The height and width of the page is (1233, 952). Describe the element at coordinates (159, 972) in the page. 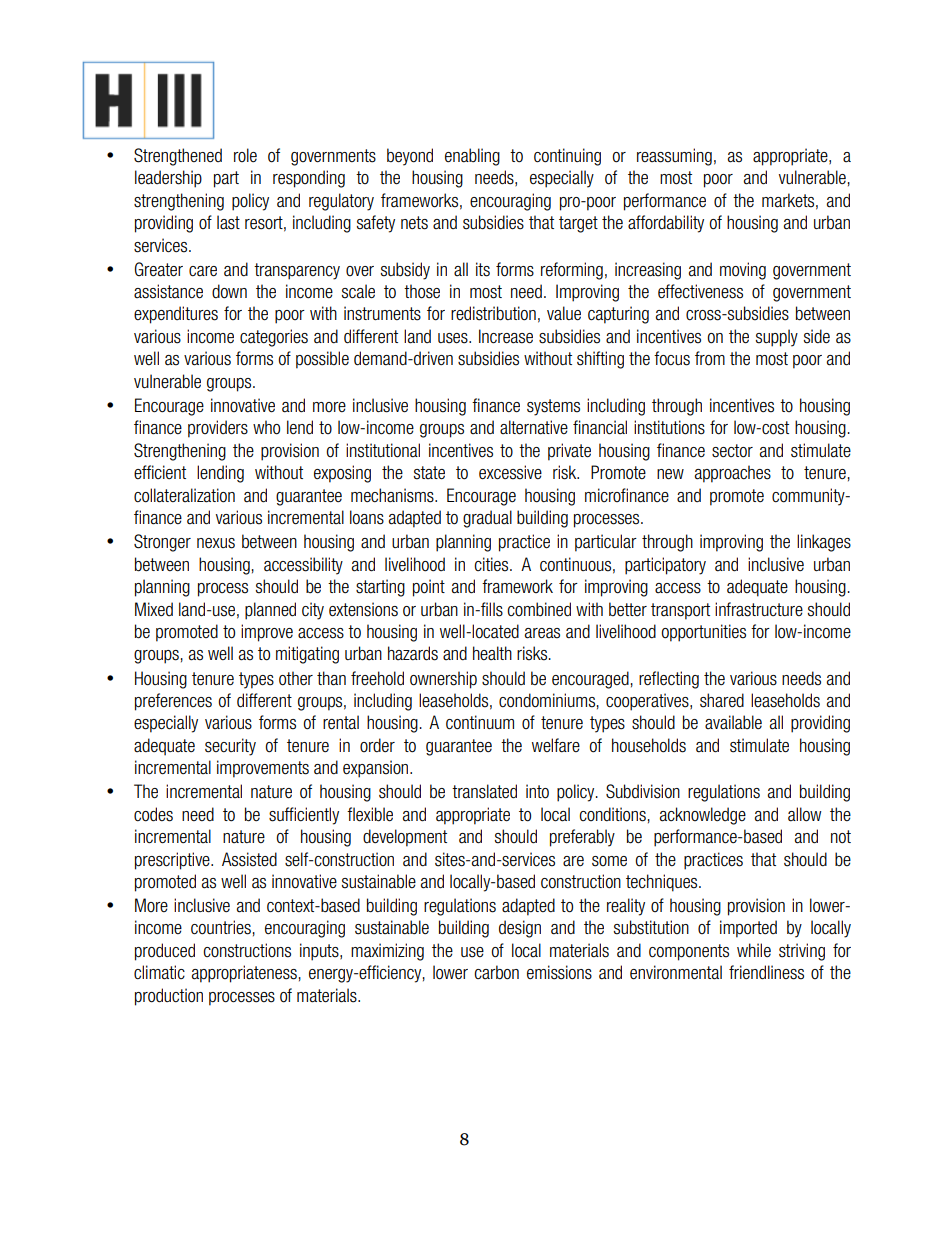

I see `climatic` at that location.
